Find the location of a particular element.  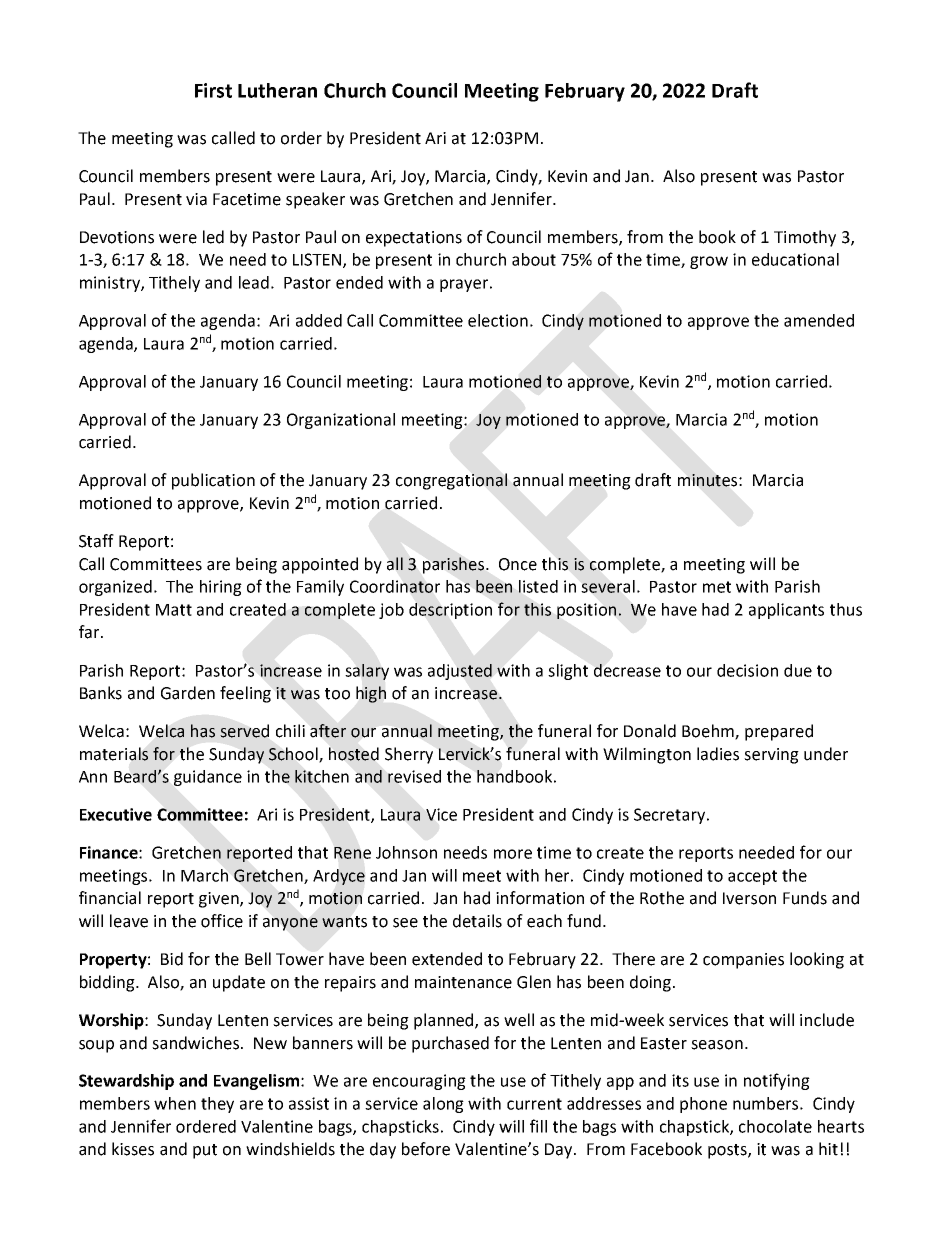

met is located at coordinates (717, 587).
